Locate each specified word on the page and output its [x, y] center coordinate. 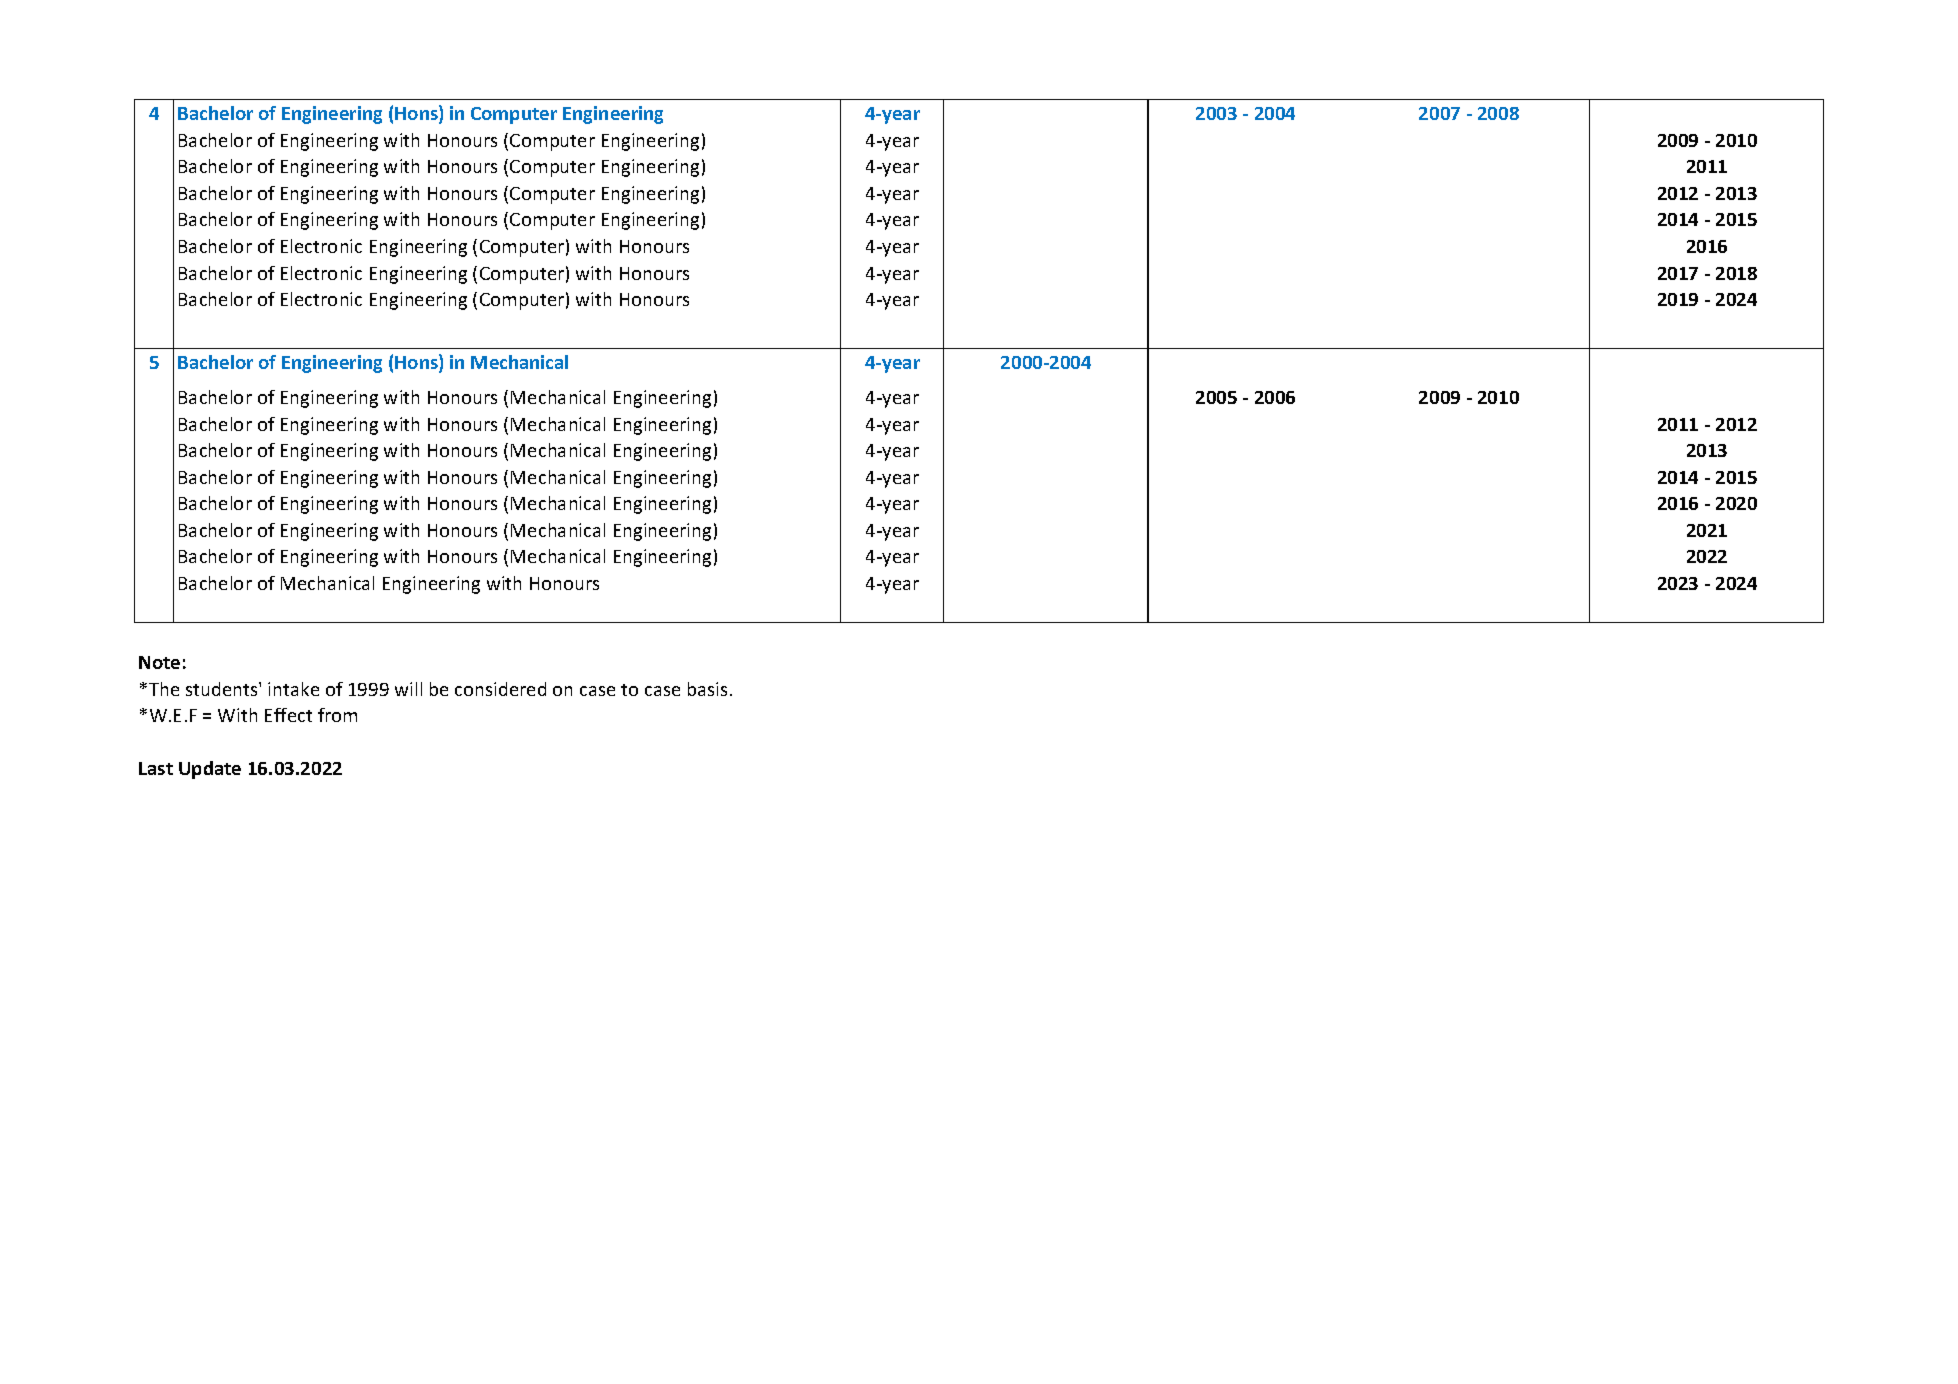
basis [707, 689]
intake [293, 689]
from [337, 715]
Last [156, 768]
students [223, 689]
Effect [288, 715]
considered [500, 689]
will [408, 689]
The [164, 689]
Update [210, 770]
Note [159, 662]
